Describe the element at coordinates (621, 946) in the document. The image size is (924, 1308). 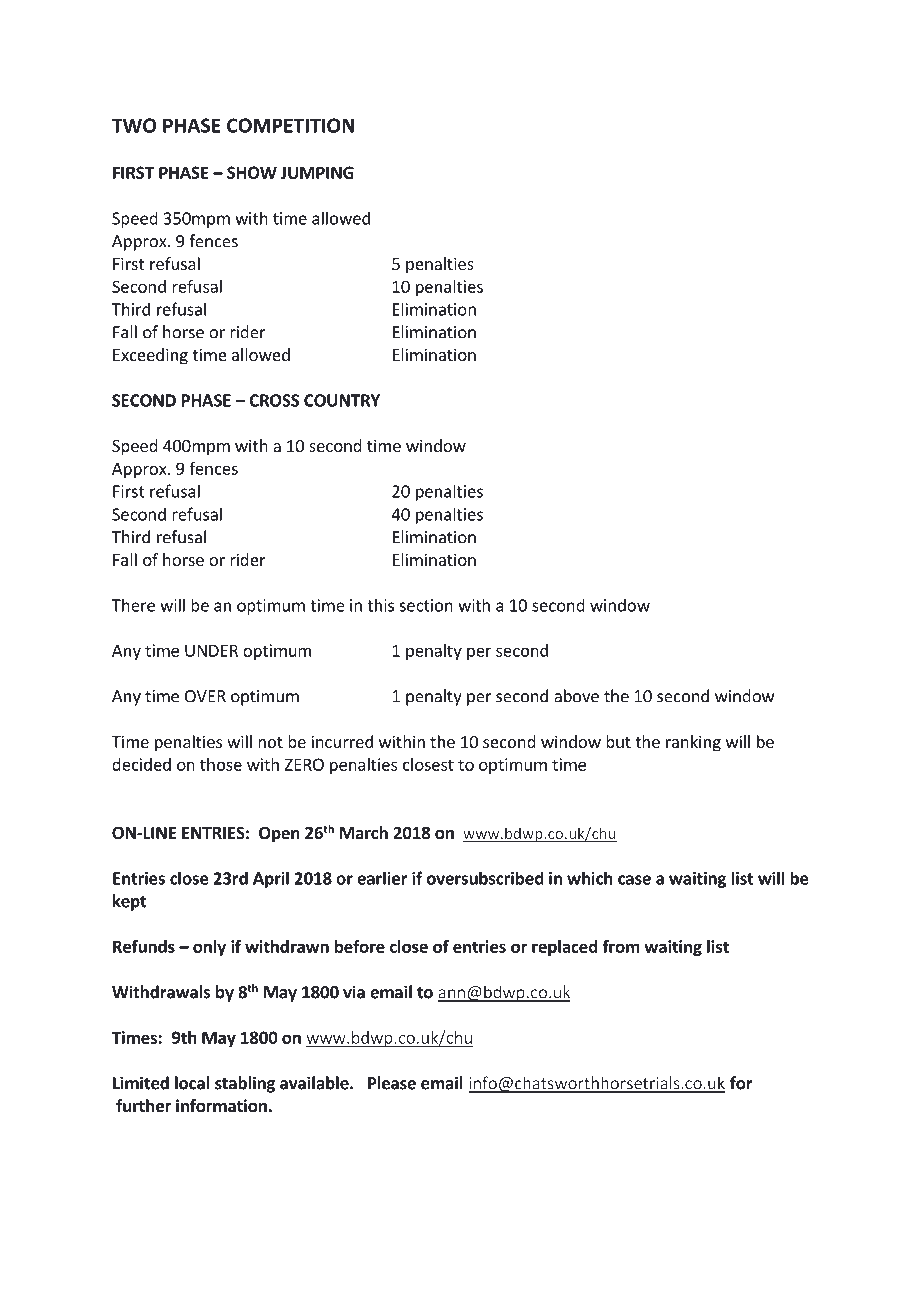
I see `from` at that location.
